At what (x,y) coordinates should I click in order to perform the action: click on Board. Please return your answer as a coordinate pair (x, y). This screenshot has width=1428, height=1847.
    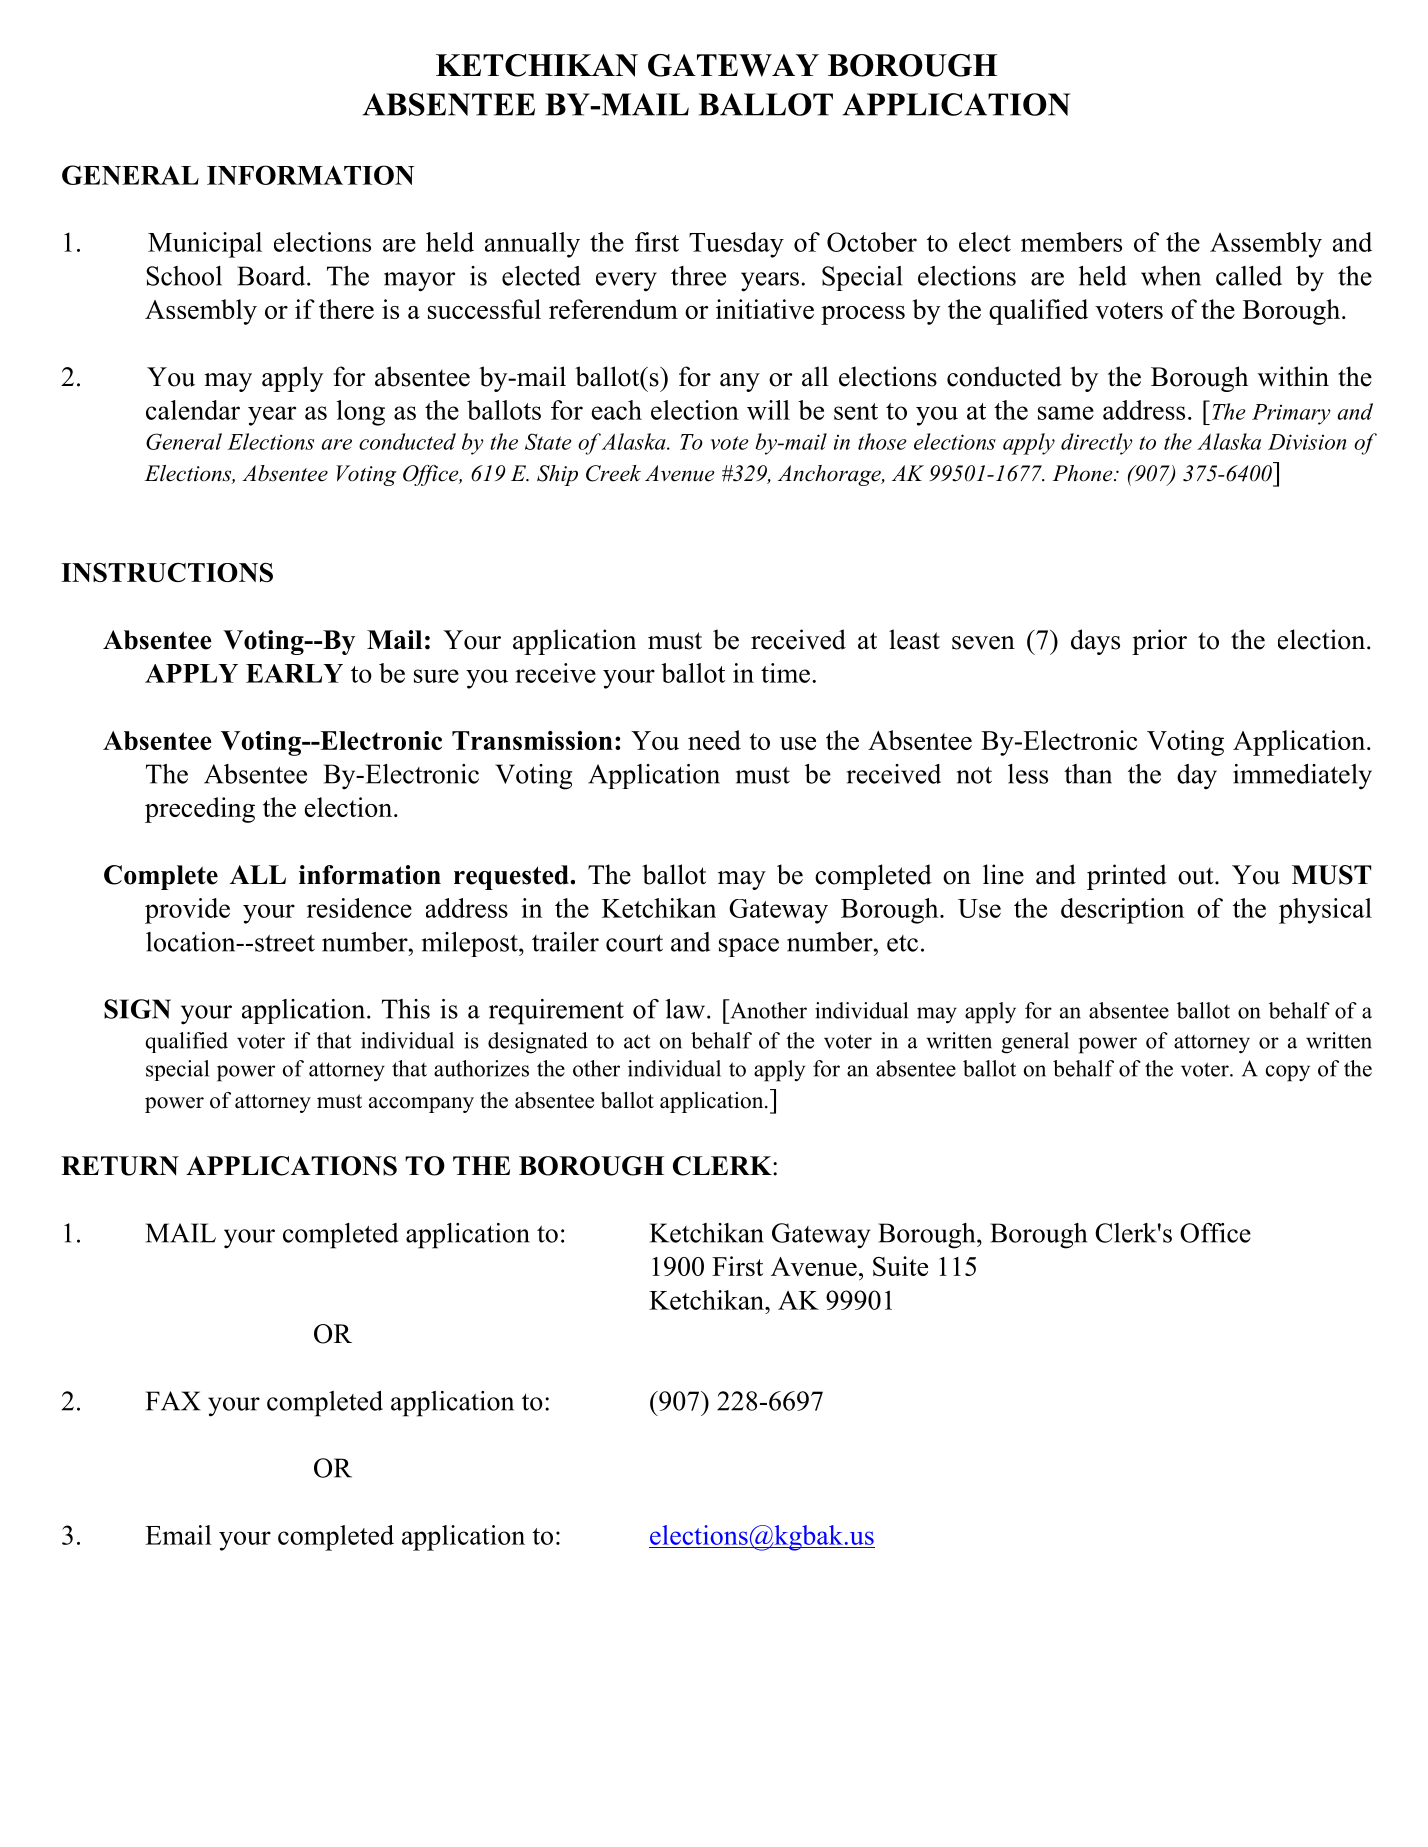
    Looking at the image, I should click on (272, 276).
